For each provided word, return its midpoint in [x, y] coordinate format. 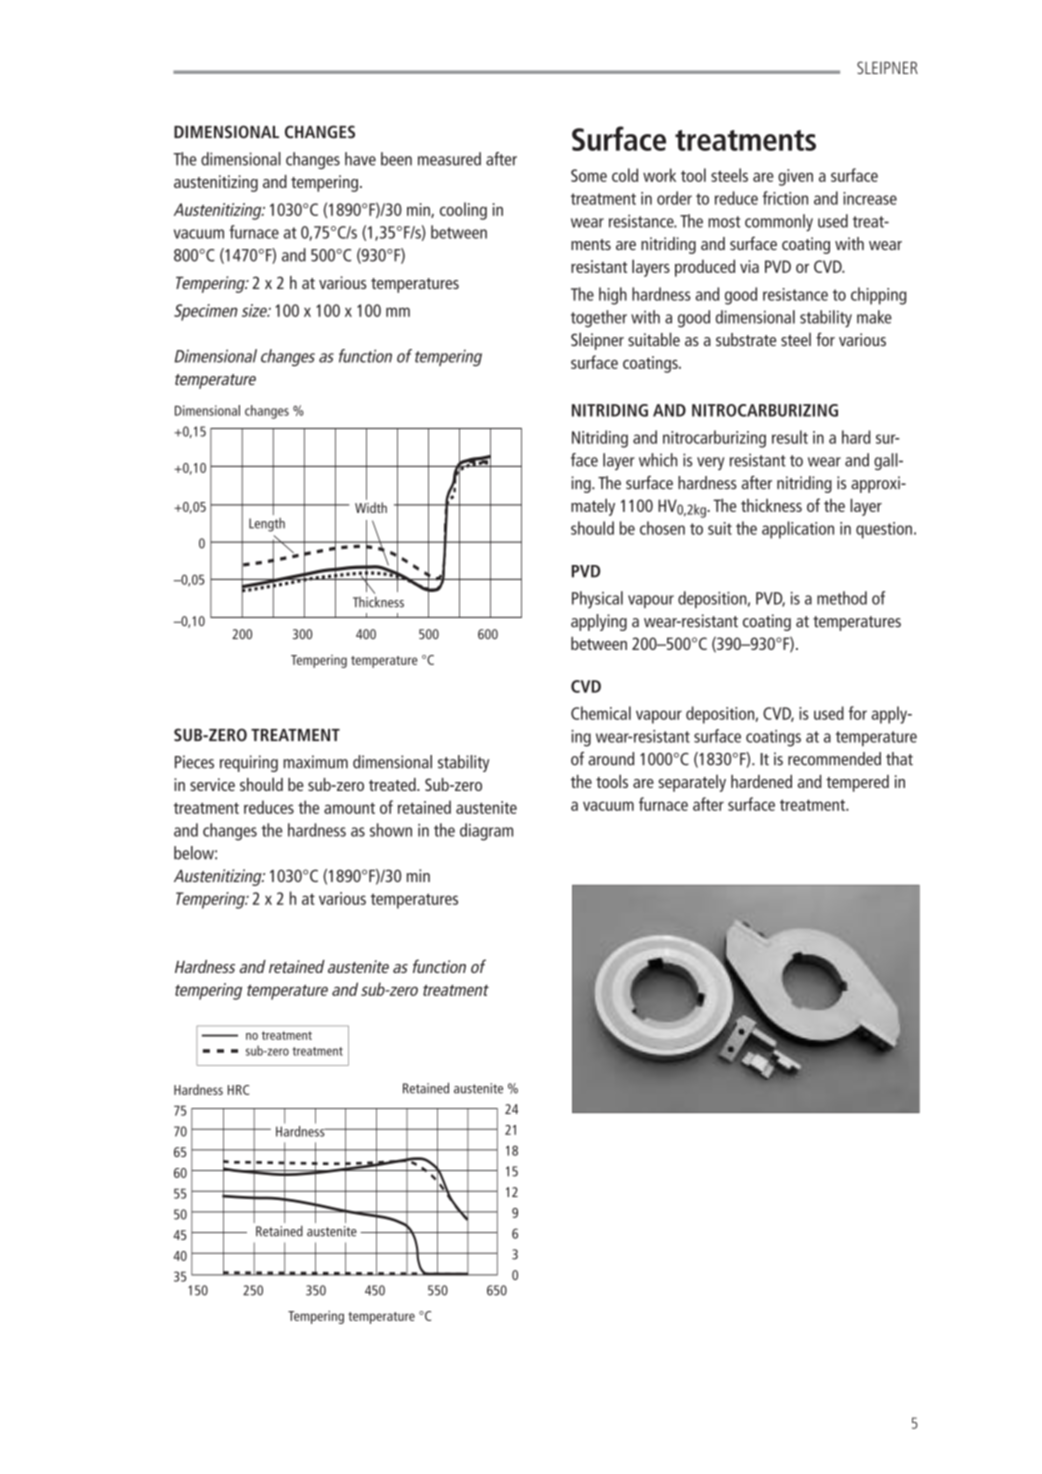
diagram [486, 832]
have [360, 159]
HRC [238, 1090]
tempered [857, 783]
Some [589, 175]
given [795, 177]
